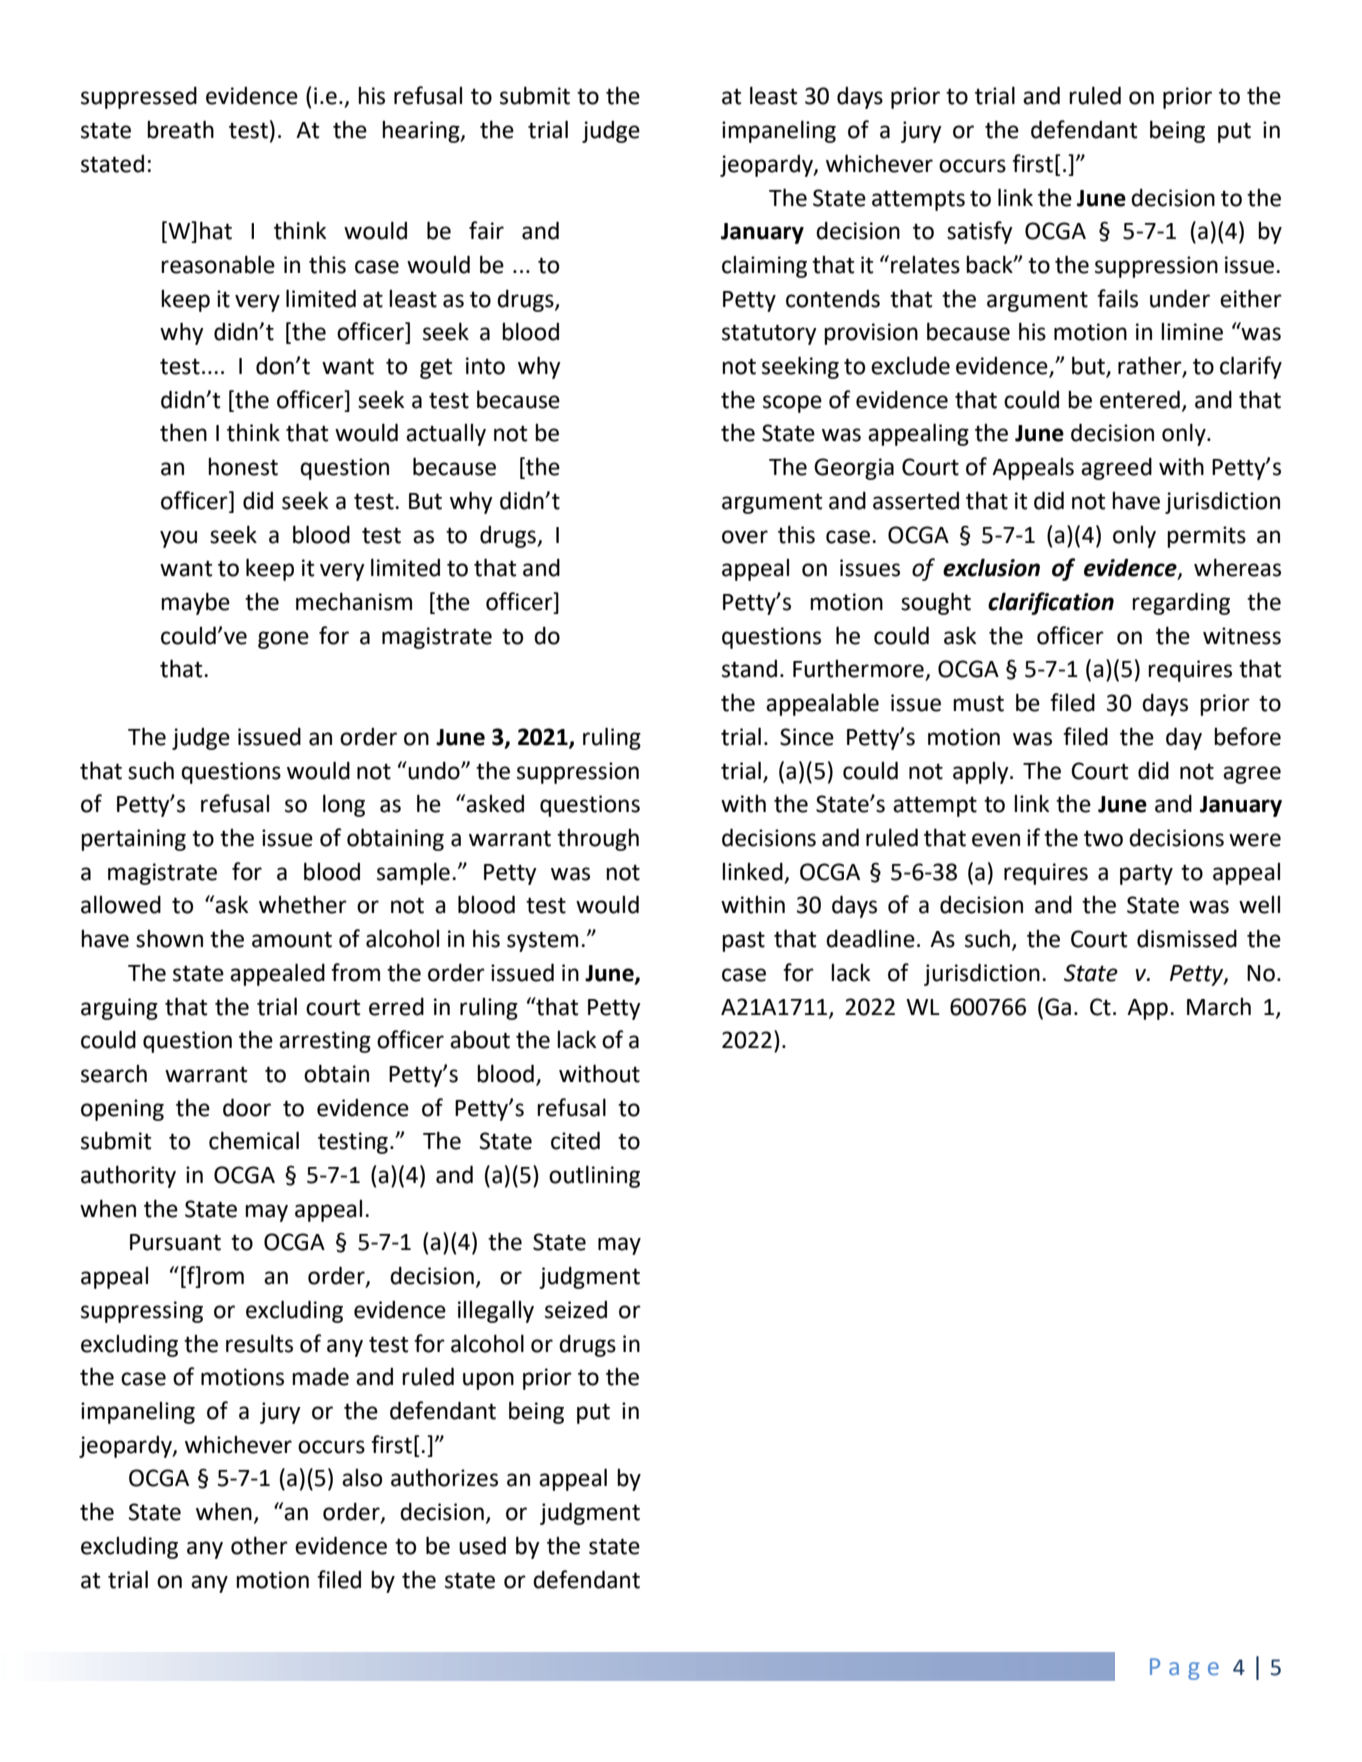 This screenshot has width=1362, height=1762. What do you see at coordinates (180, 129) in the screenshot?
I see `breath` at bounding box center [180, 129].
